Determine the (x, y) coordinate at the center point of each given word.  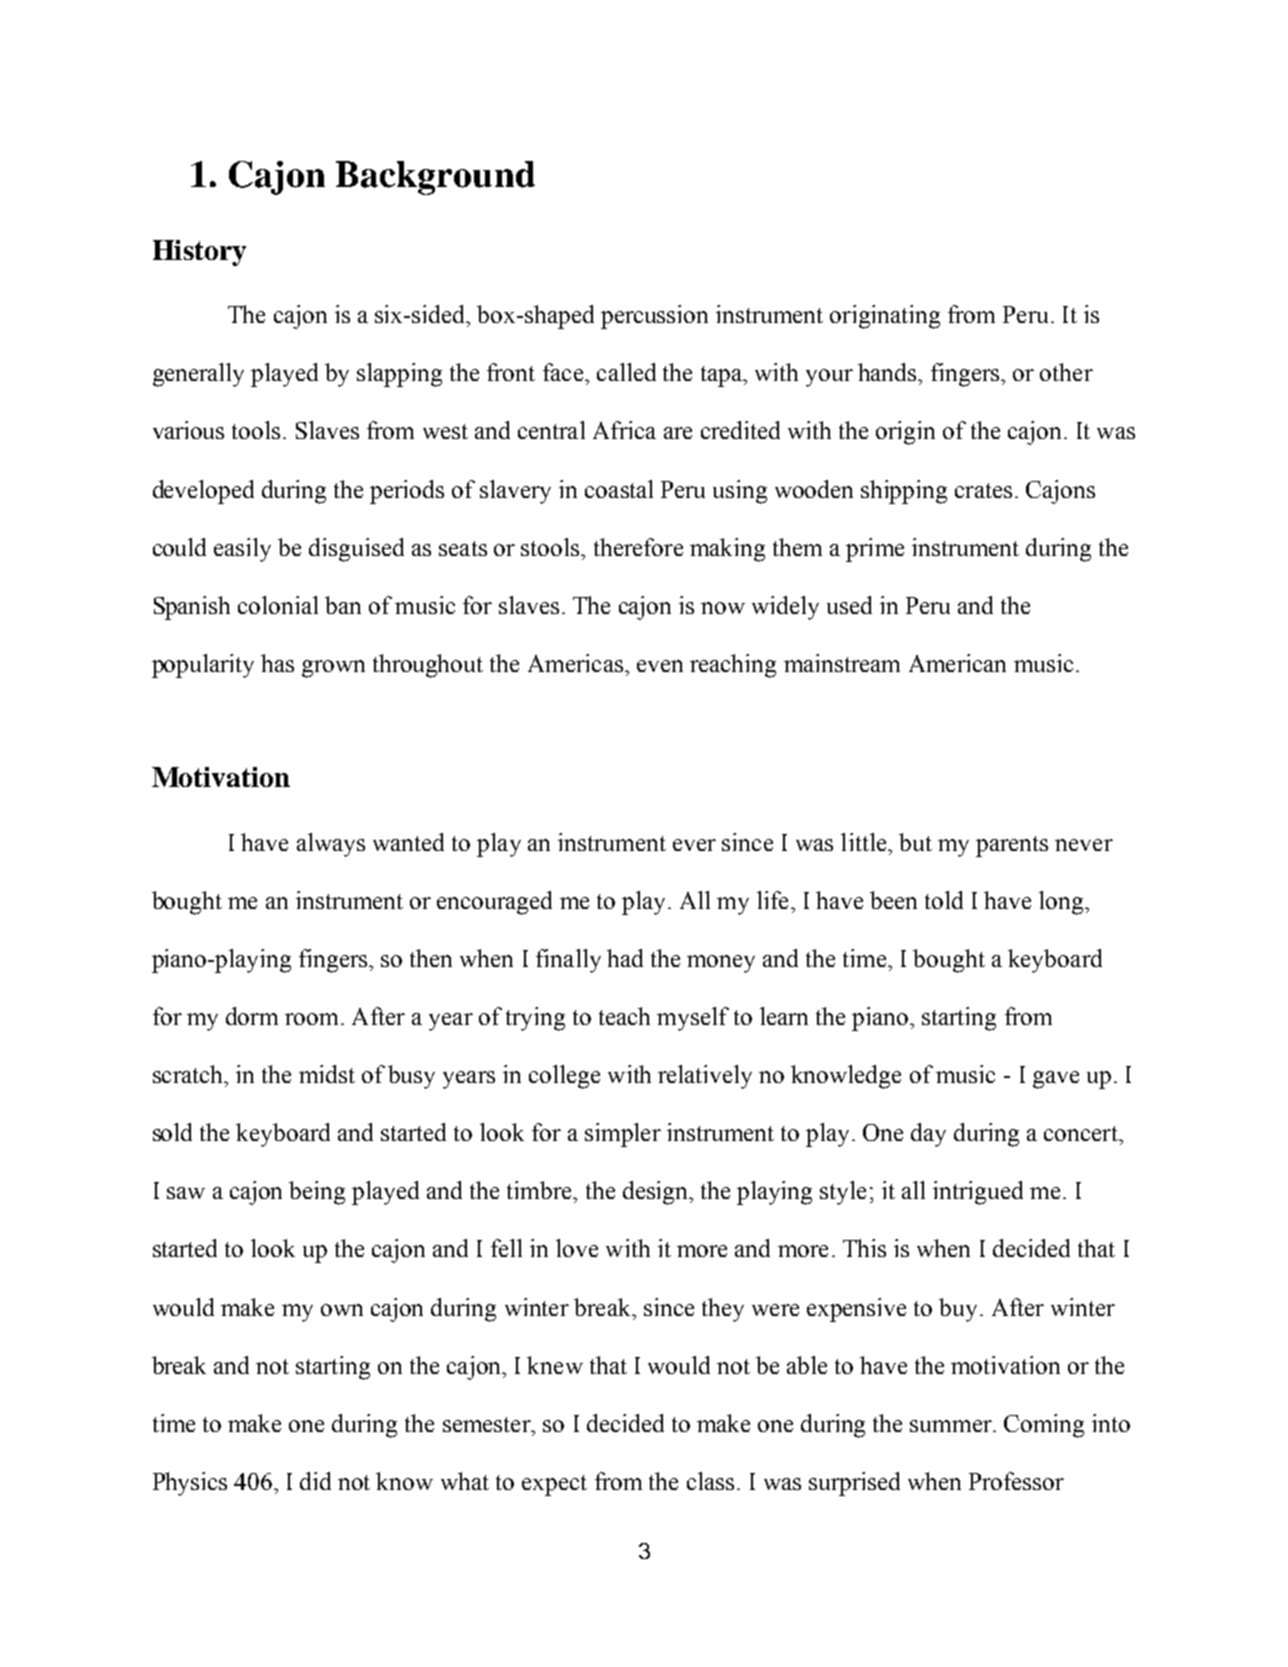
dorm (252, 1016)
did (315, 1481)
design (656, 1193)
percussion (654, 317)
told (944, 900)
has (277, 663)
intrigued (978, 1193)
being (317, 1193)
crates (983, 490)
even (660, 666)
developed (203, 492)
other (1066, 372)
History (199, 253)
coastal (619, 489)
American (957, 663)
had (625, 958)
